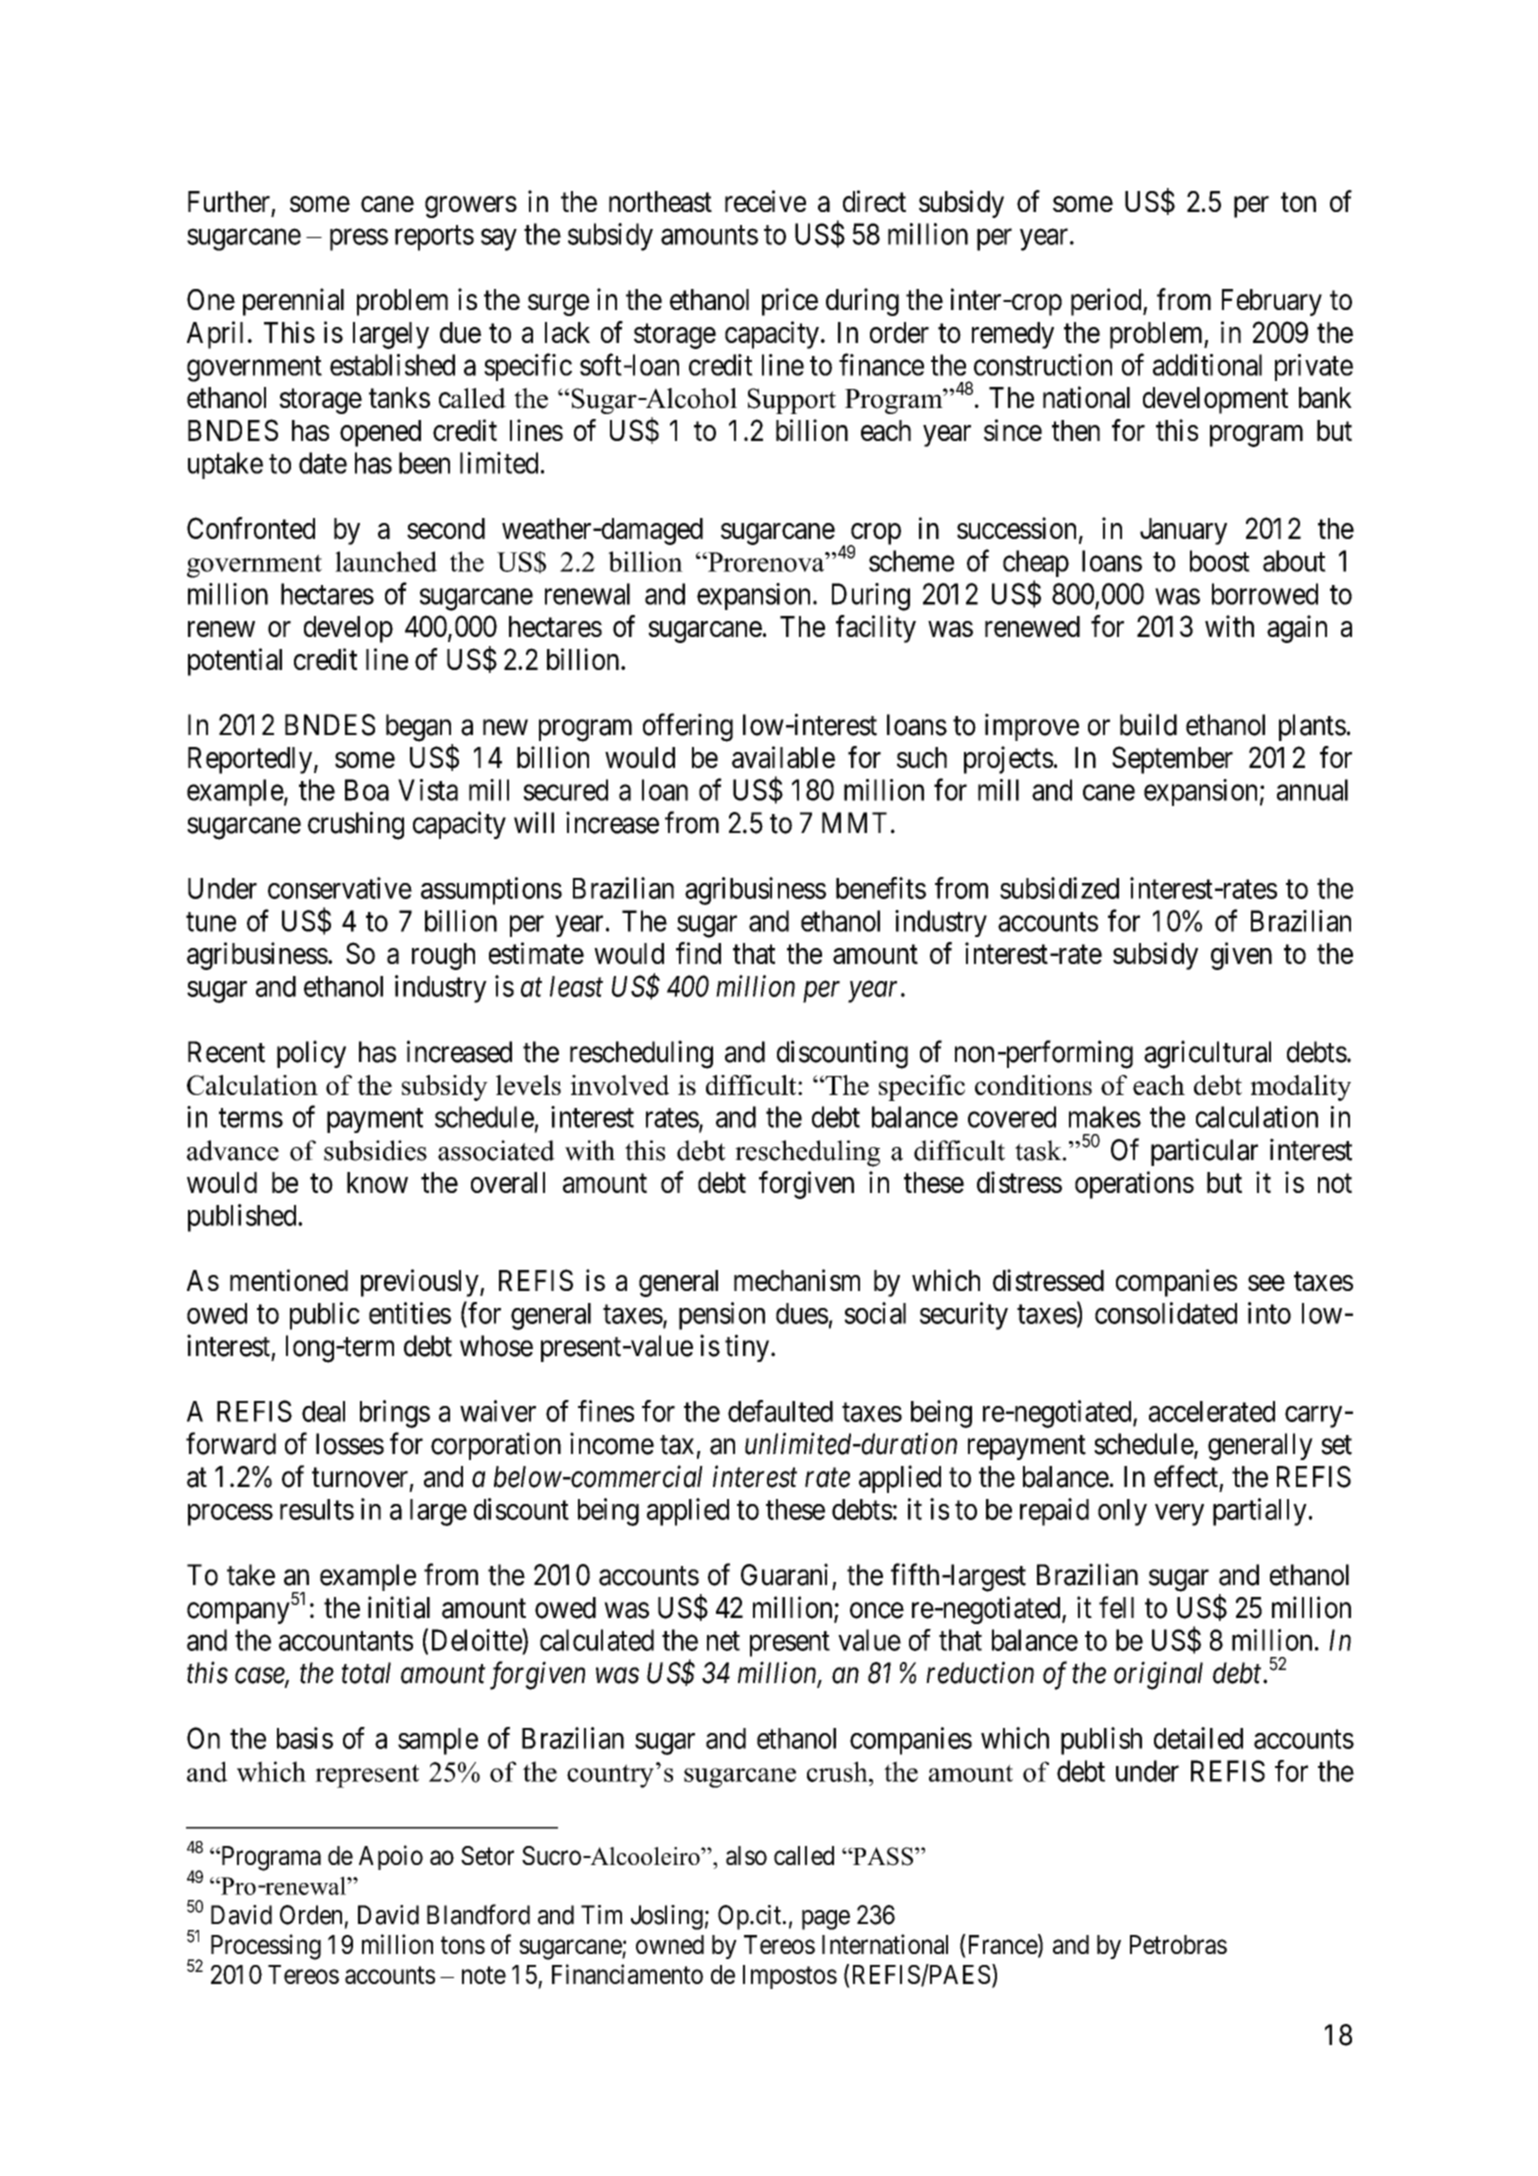 This image has width=1538, height=2176. What do you see at coordinates (293, 302) in the image?
I see `perennial` at bounding box center [293, 302].
